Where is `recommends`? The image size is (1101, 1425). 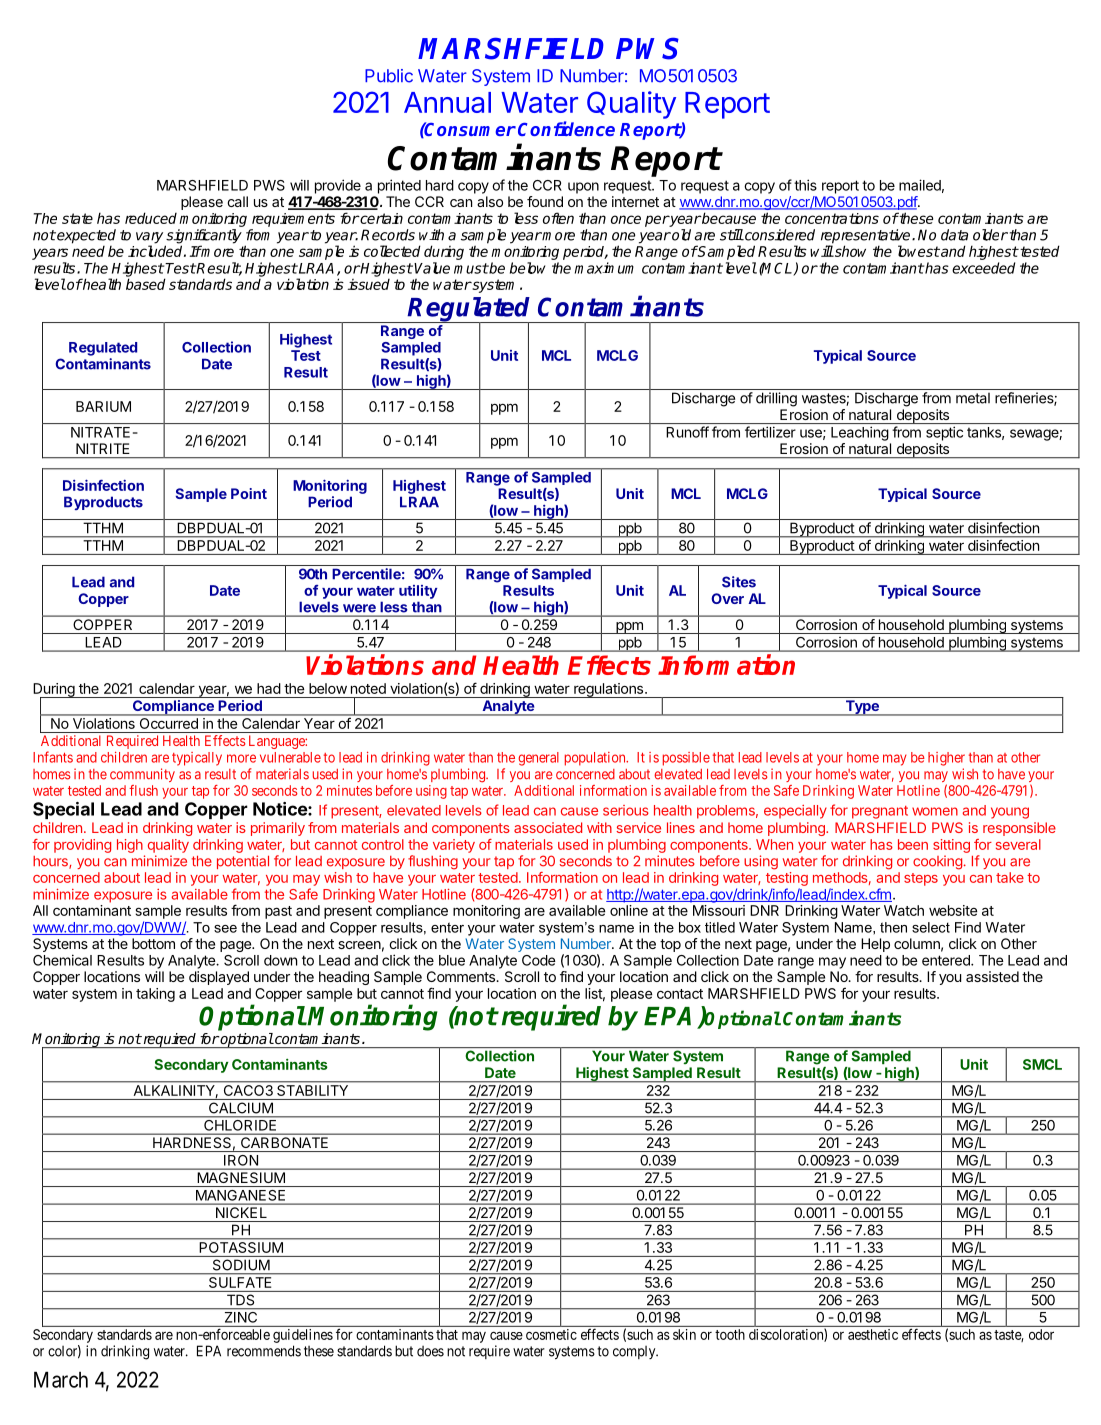
recommends is located at coordinates (264, 1351).
